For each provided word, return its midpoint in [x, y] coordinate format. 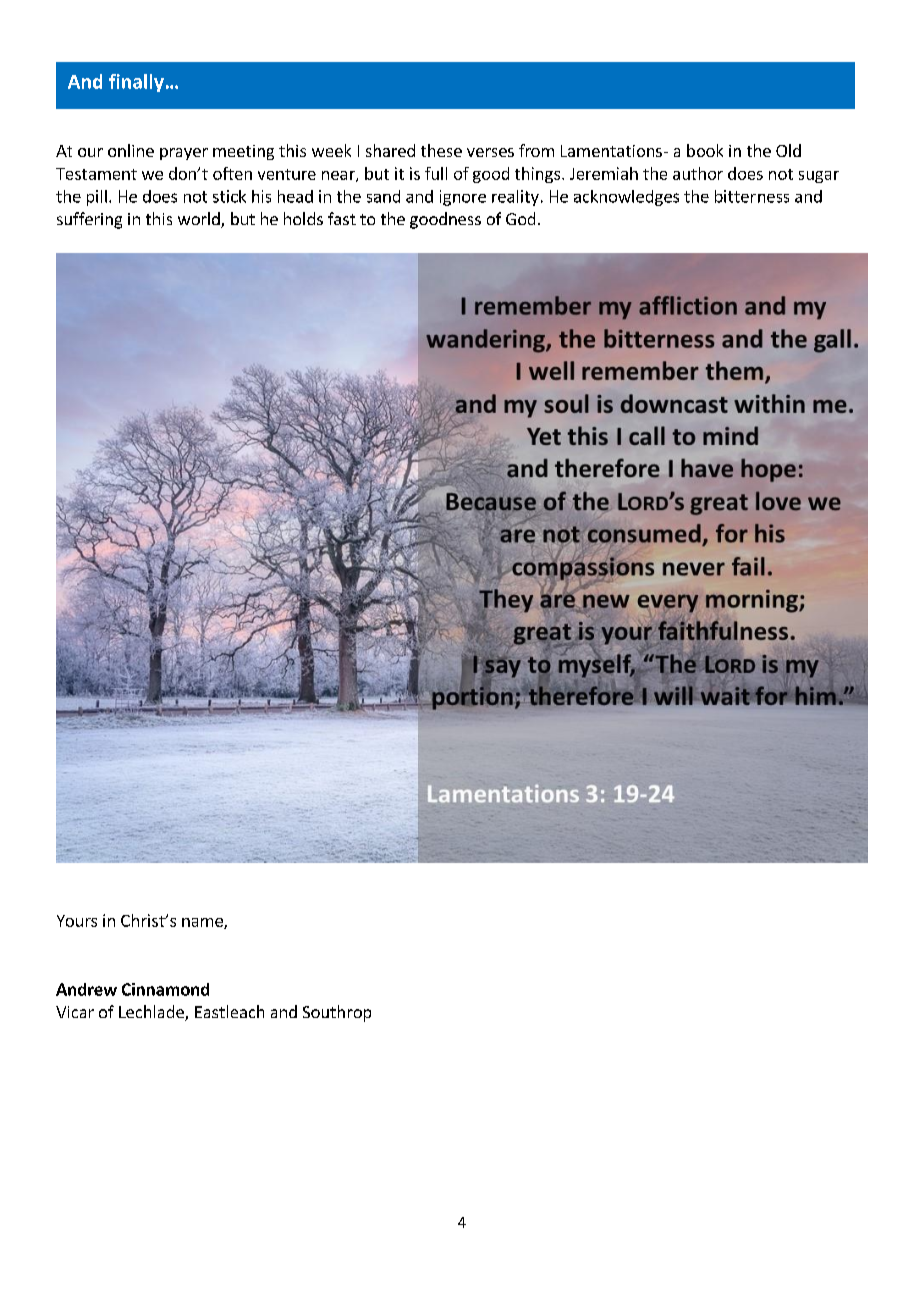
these [441, 150]
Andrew [86, 989]
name [203, 923]
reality [515, 198]
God [520, 218]
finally [136, 83]
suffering [89, 220]
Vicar [75, 1012]
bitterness [752, 196]
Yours [77, 921]
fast [342, 218]
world [200, 220]
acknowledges [626, 198]
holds [303, 218]
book [705, 150]
